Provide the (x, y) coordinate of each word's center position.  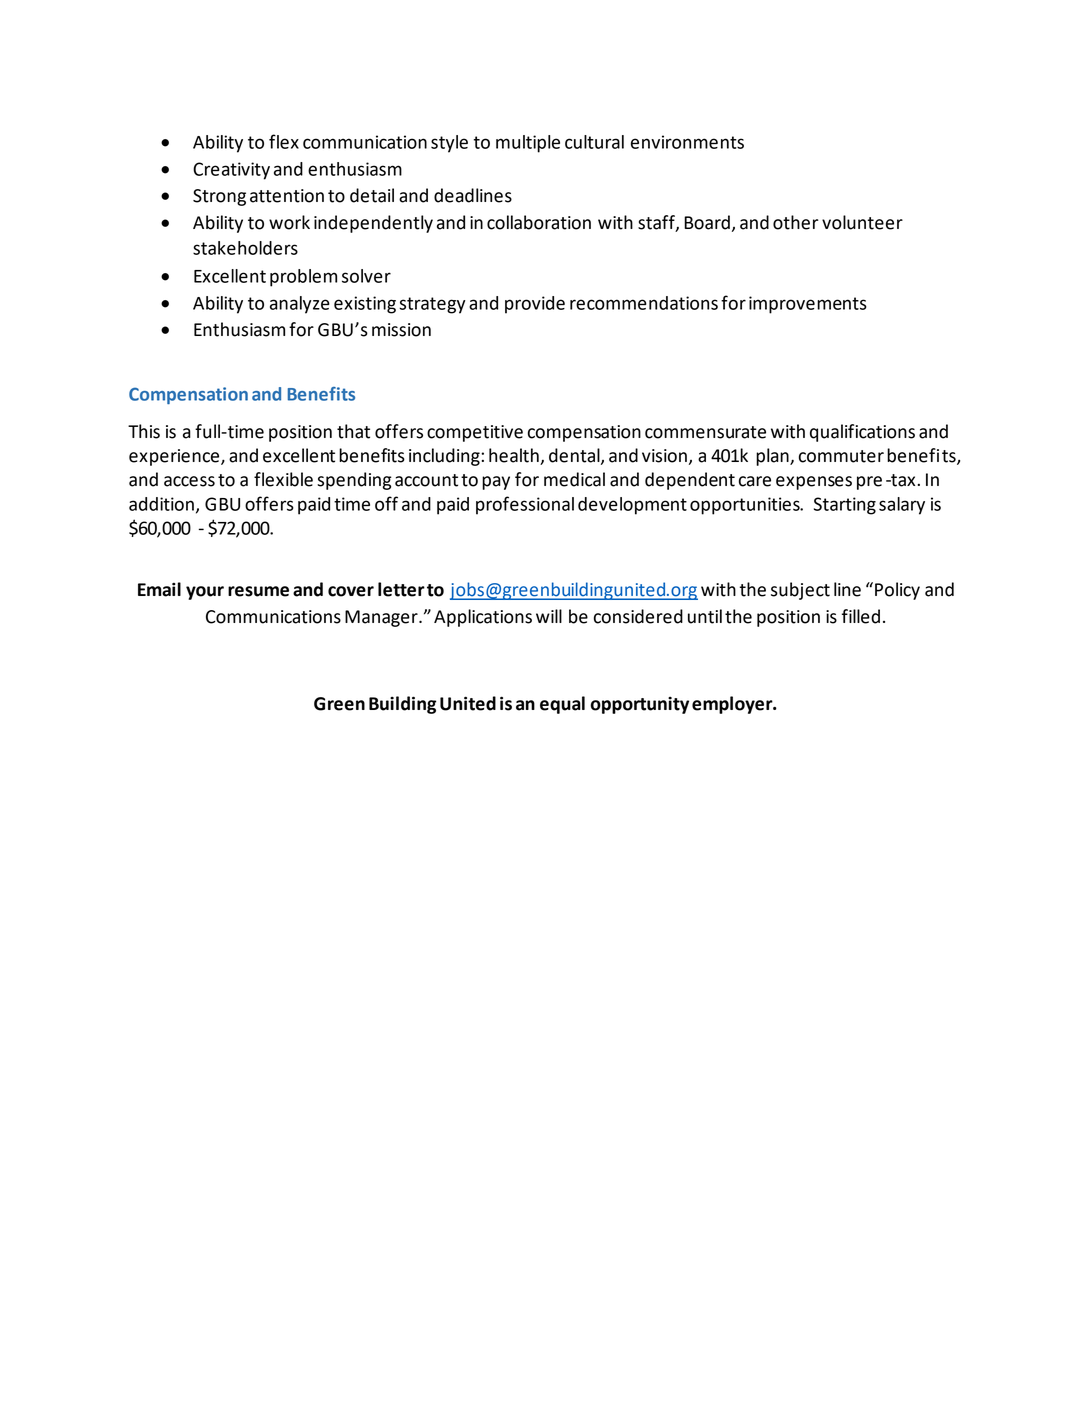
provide (535, 305)
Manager (382, 618)
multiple (528, 144)
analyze (300, 305)
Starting (845, 506)
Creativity (231, 171)
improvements (808, 305)
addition (161, 504)
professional (525, 505)
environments (687, 142)
